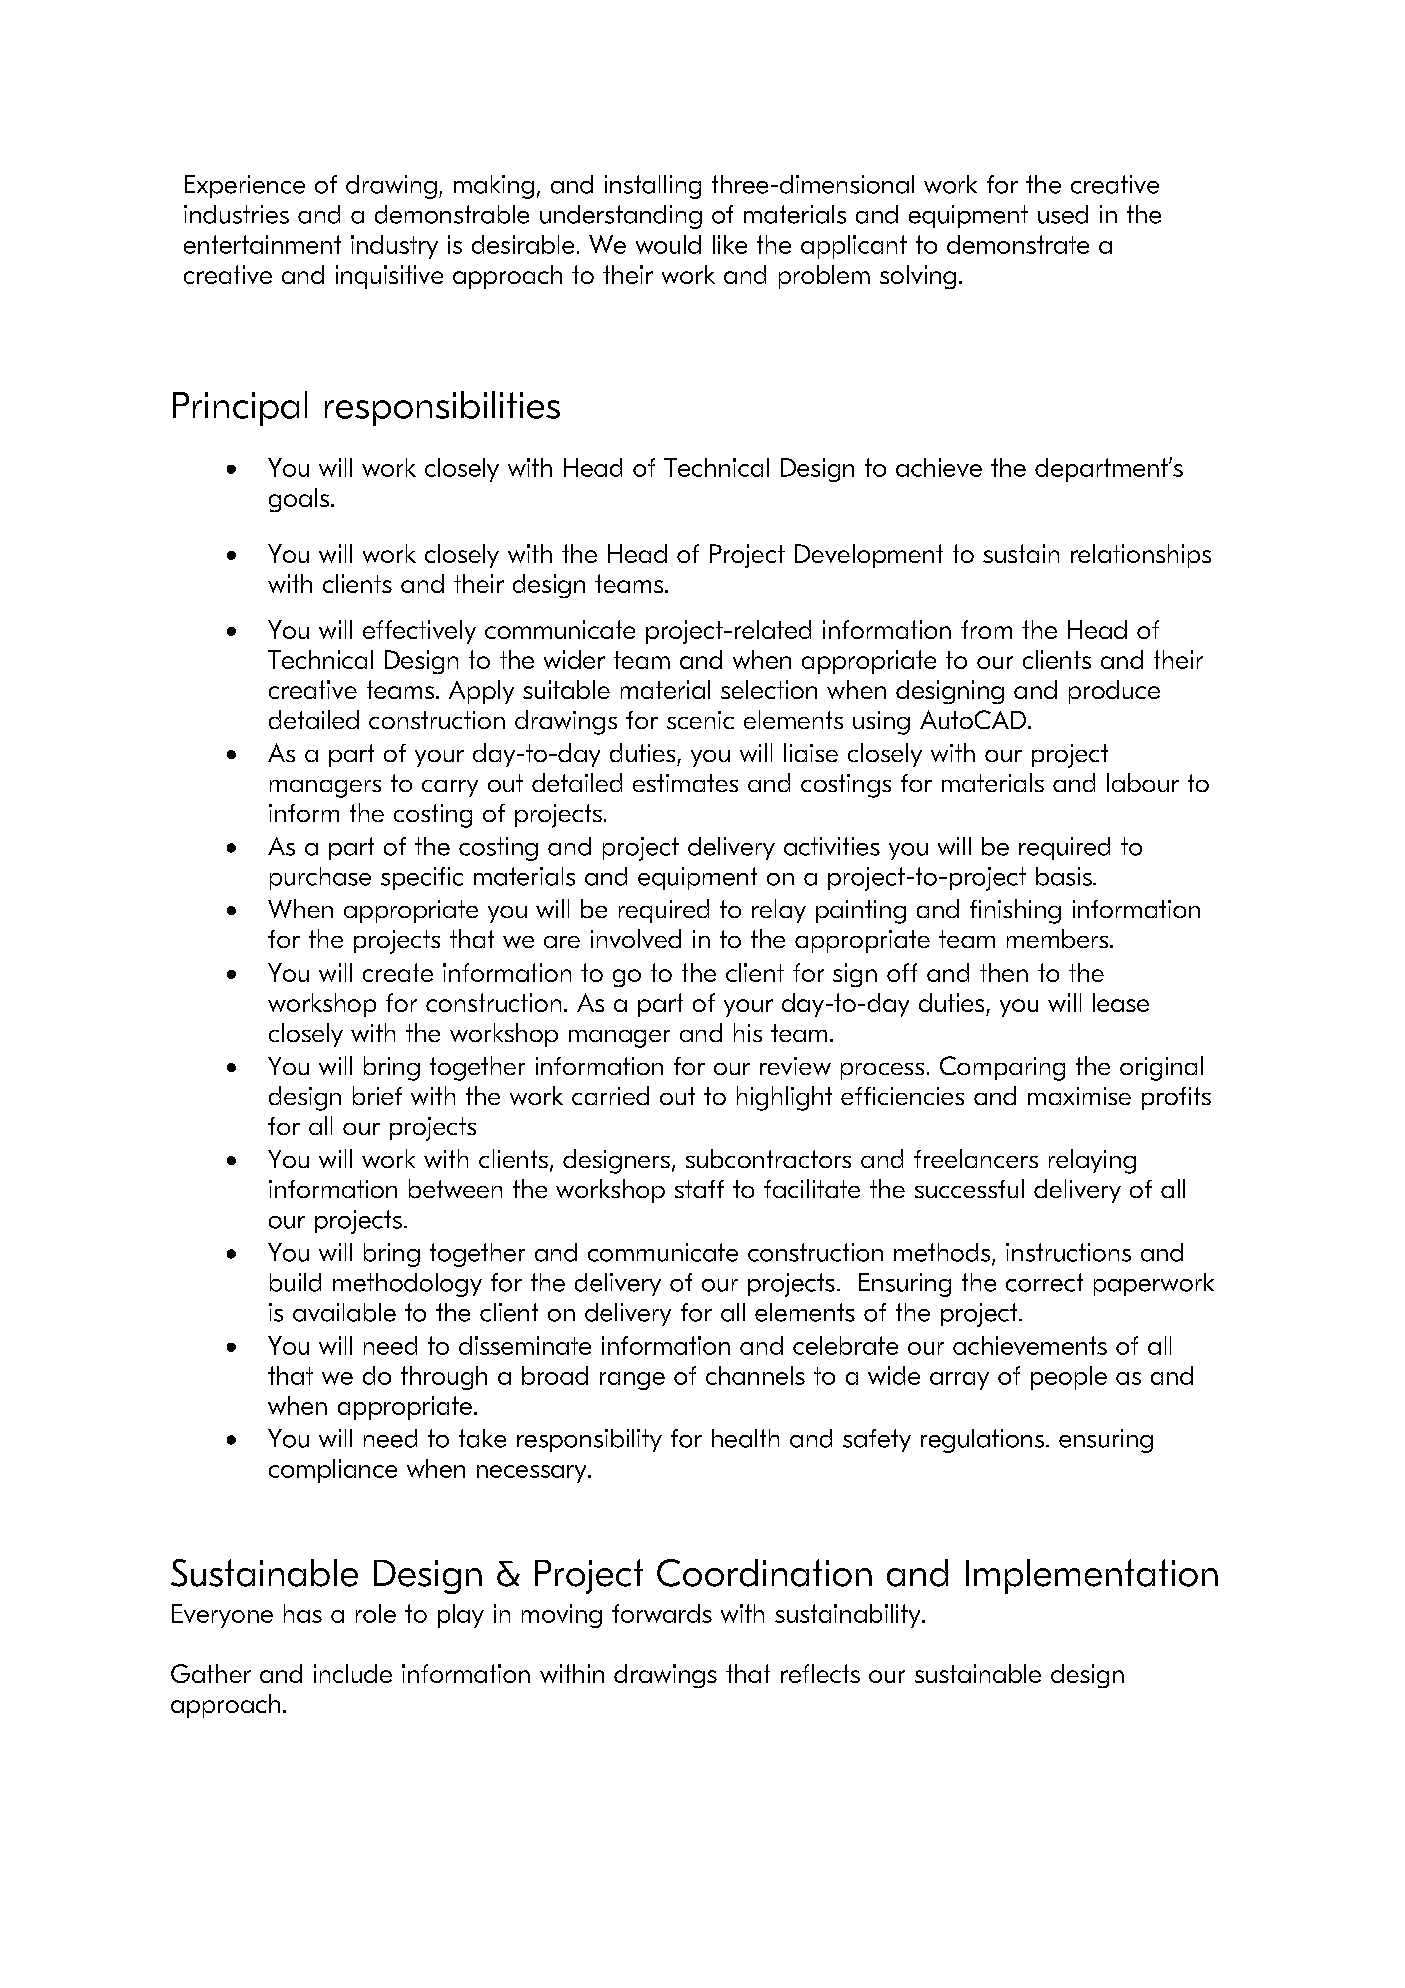 This screenshot has width=1405, height=1988. I want to click on involved, so click(636, 938).
